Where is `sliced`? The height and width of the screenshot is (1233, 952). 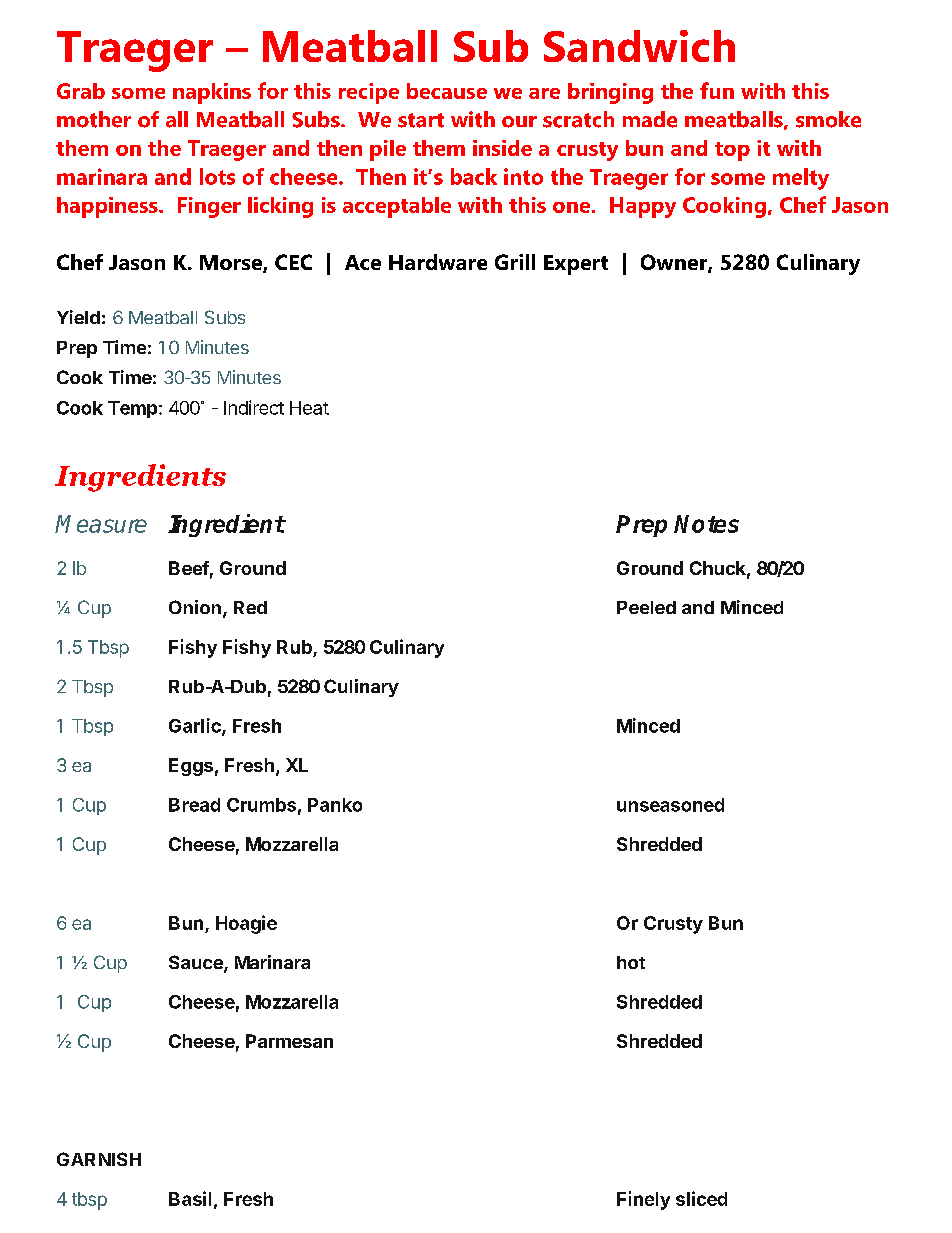
sliced is located at coordinates (701, 1198).
